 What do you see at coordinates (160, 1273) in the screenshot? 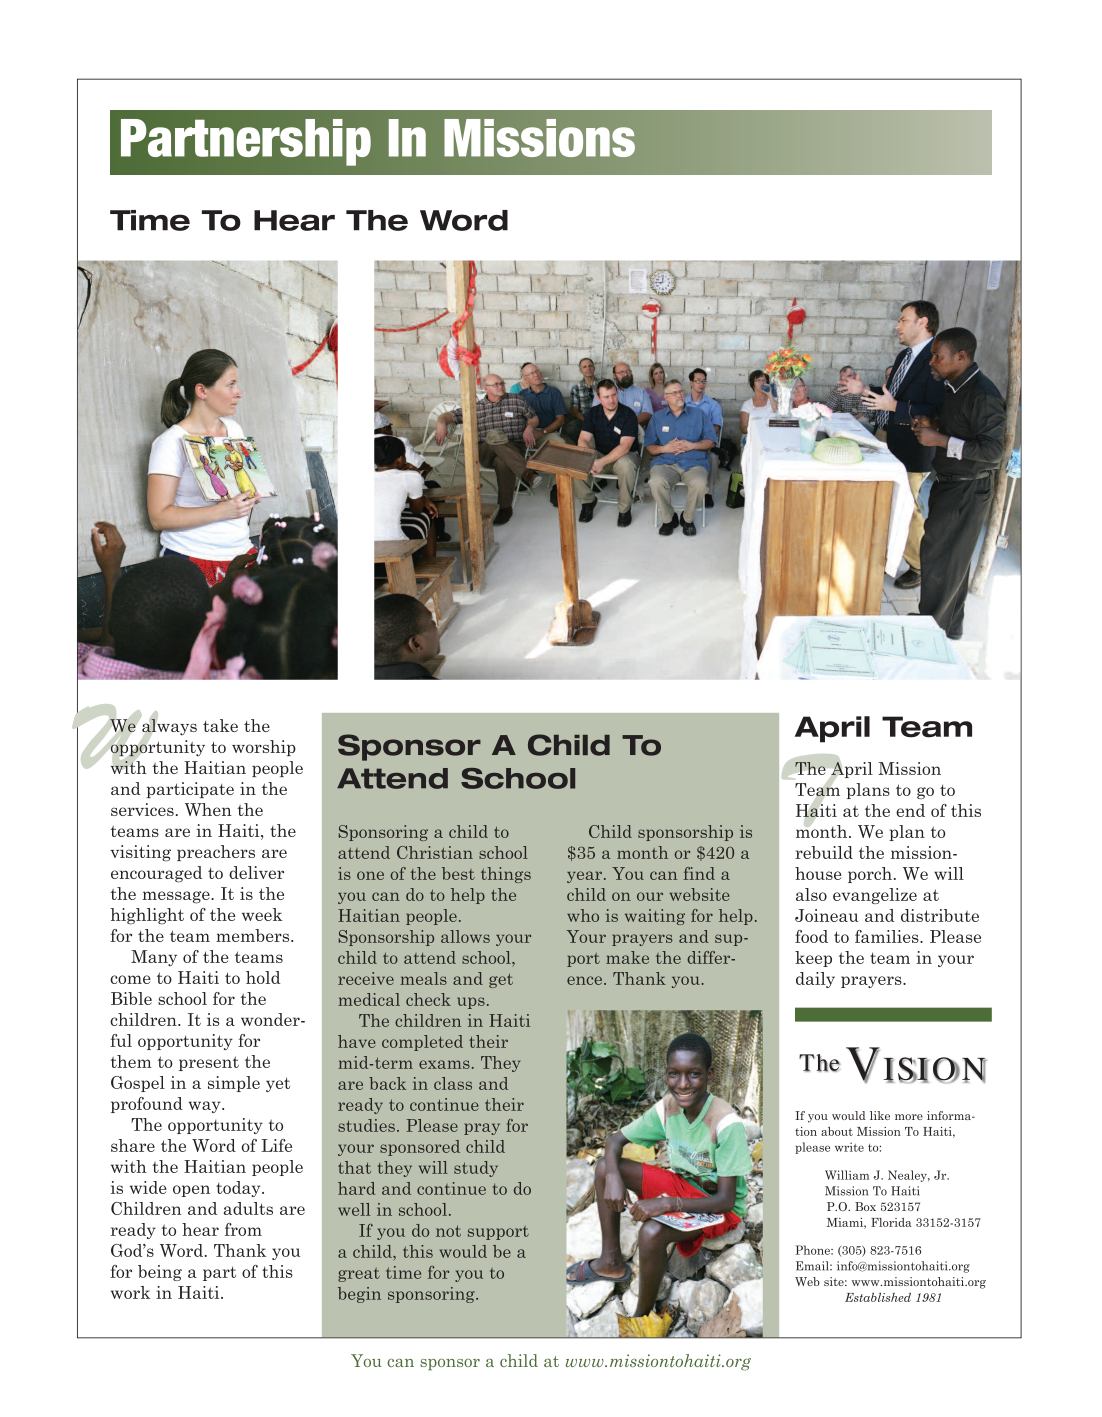
I see `being` at bounding box center [160, 1273].
